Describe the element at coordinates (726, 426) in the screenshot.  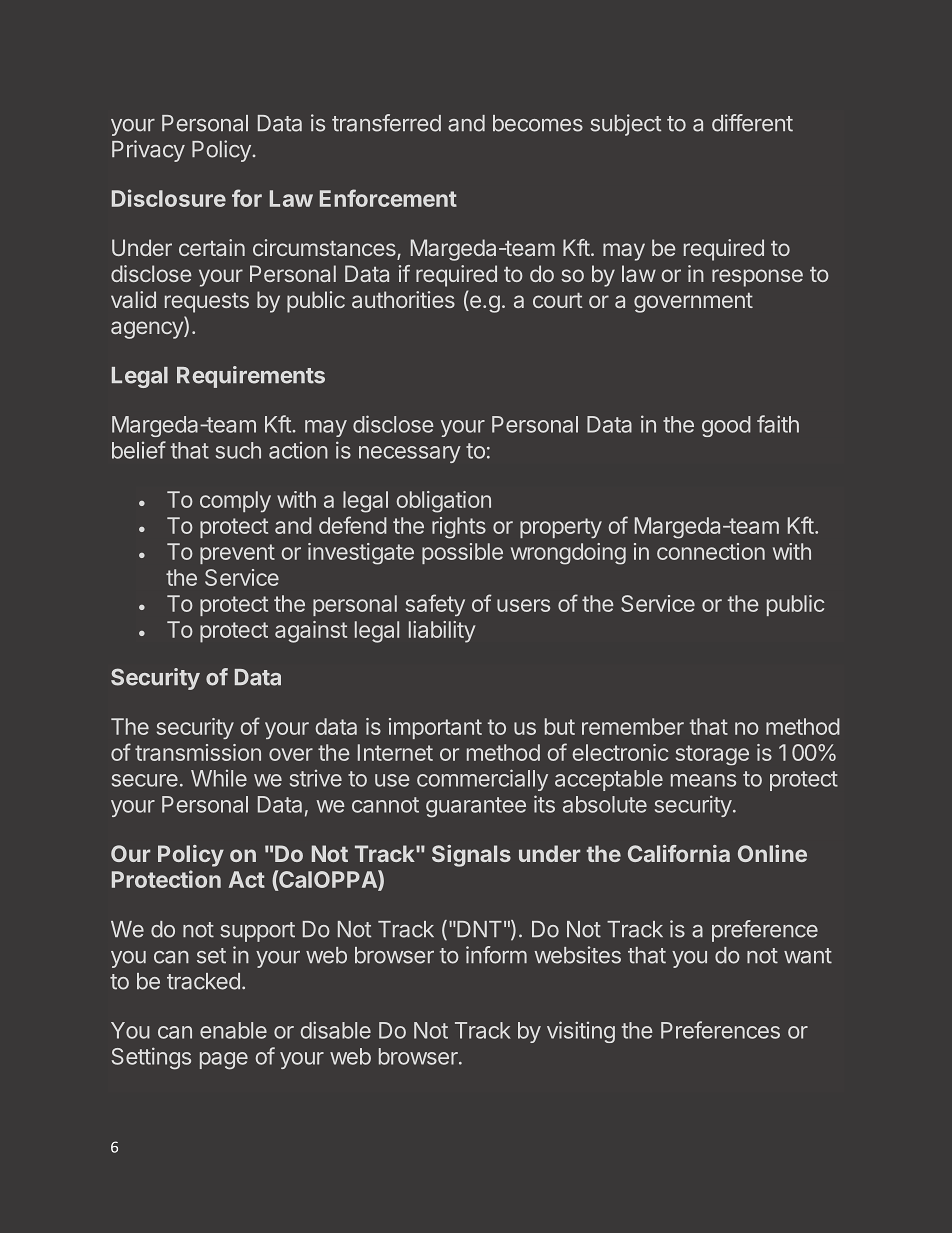
I see `good` at that location.
